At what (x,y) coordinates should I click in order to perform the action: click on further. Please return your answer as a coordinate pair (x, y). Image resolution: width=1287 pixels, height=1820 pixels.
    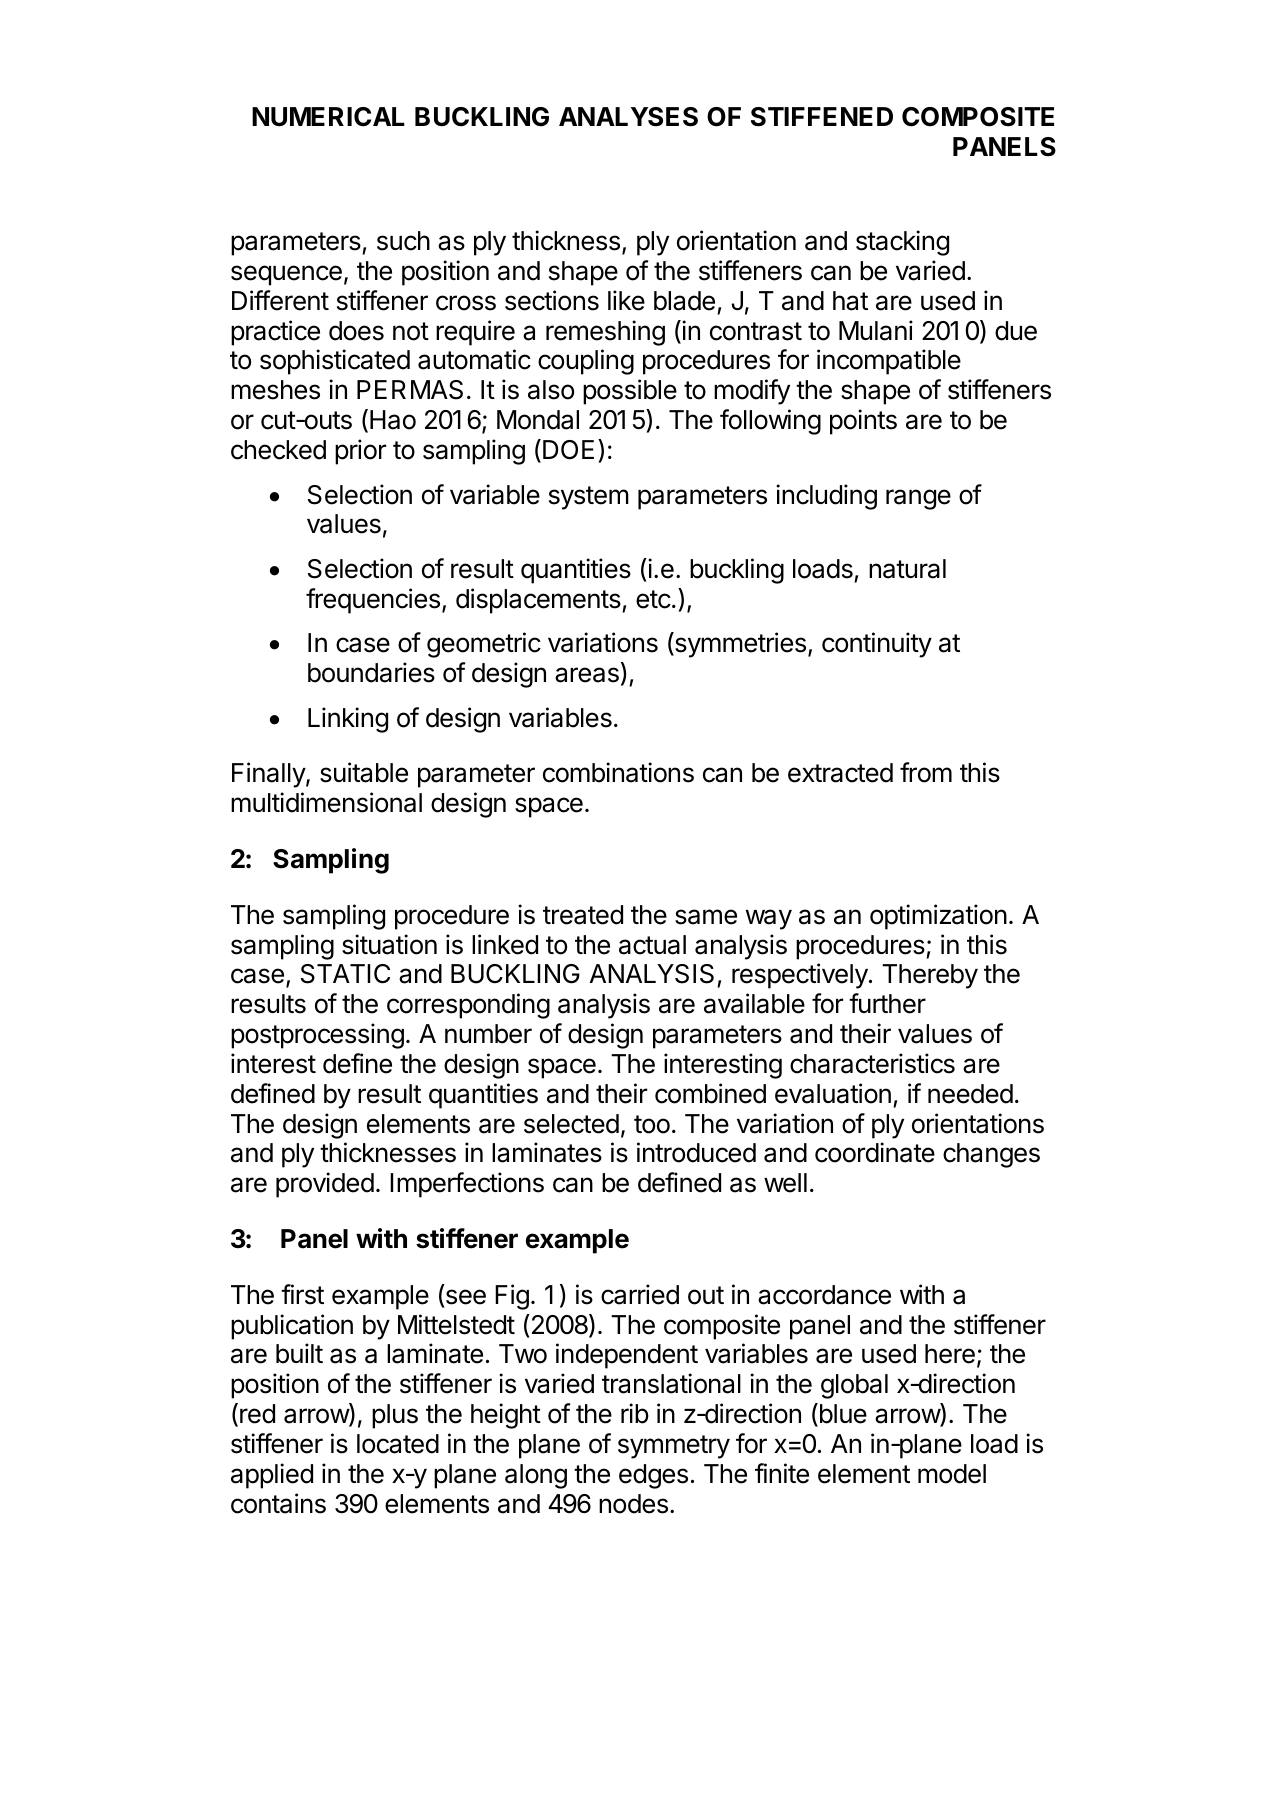
    Looking at the image, I should click on (887, 1003).
